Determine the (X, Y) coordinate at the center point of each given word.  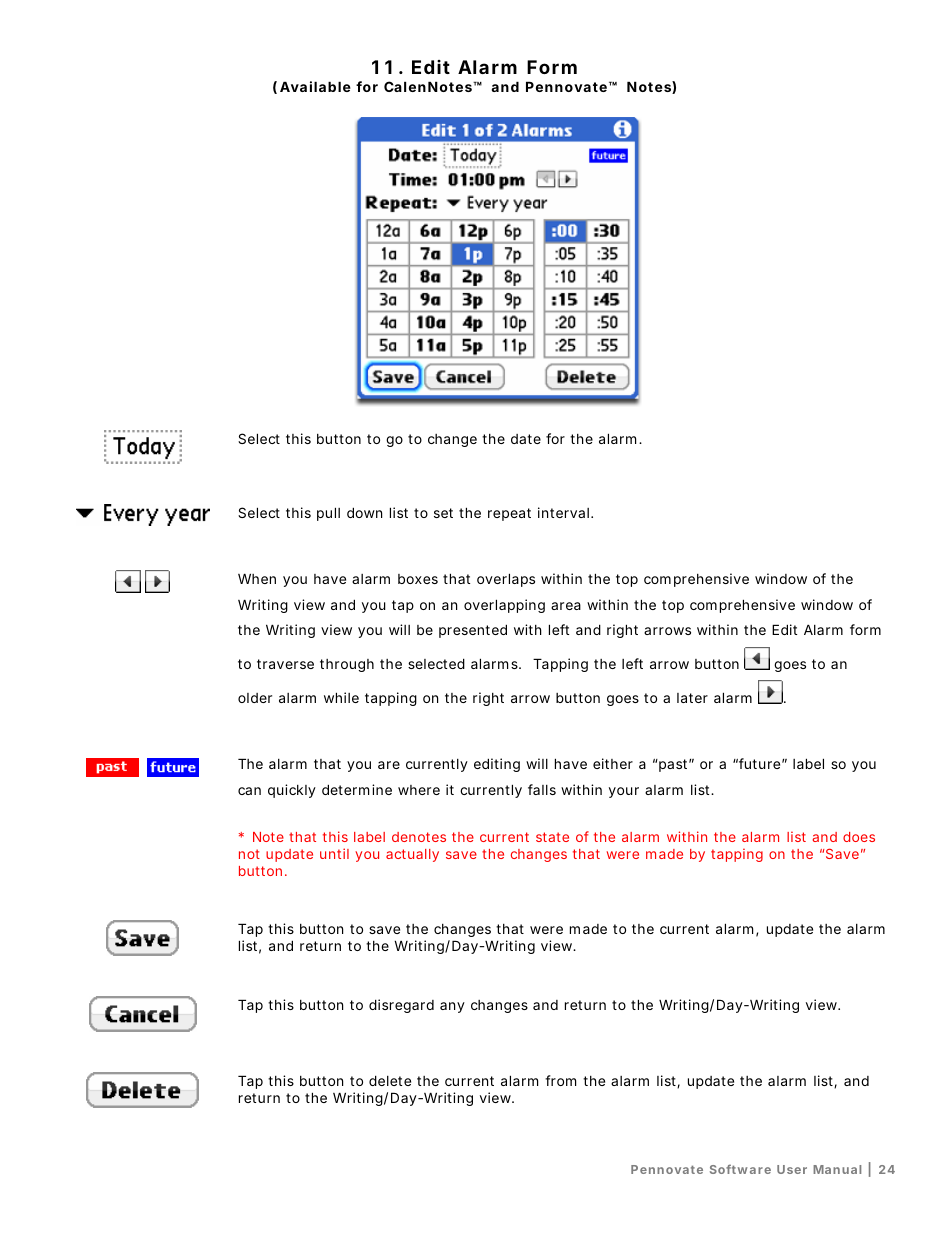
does (859, 837)
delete (390, 1080)
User (792, 1169)
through (347, 665)
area (566, 606)
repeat (509, 514)
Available (315, 86)
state (552, 837)
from (560, 1080)
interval (563, 512)
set (443, 513)
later (692, 698)
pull (328, 514)
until (334, 853)
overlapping (504, 606)
